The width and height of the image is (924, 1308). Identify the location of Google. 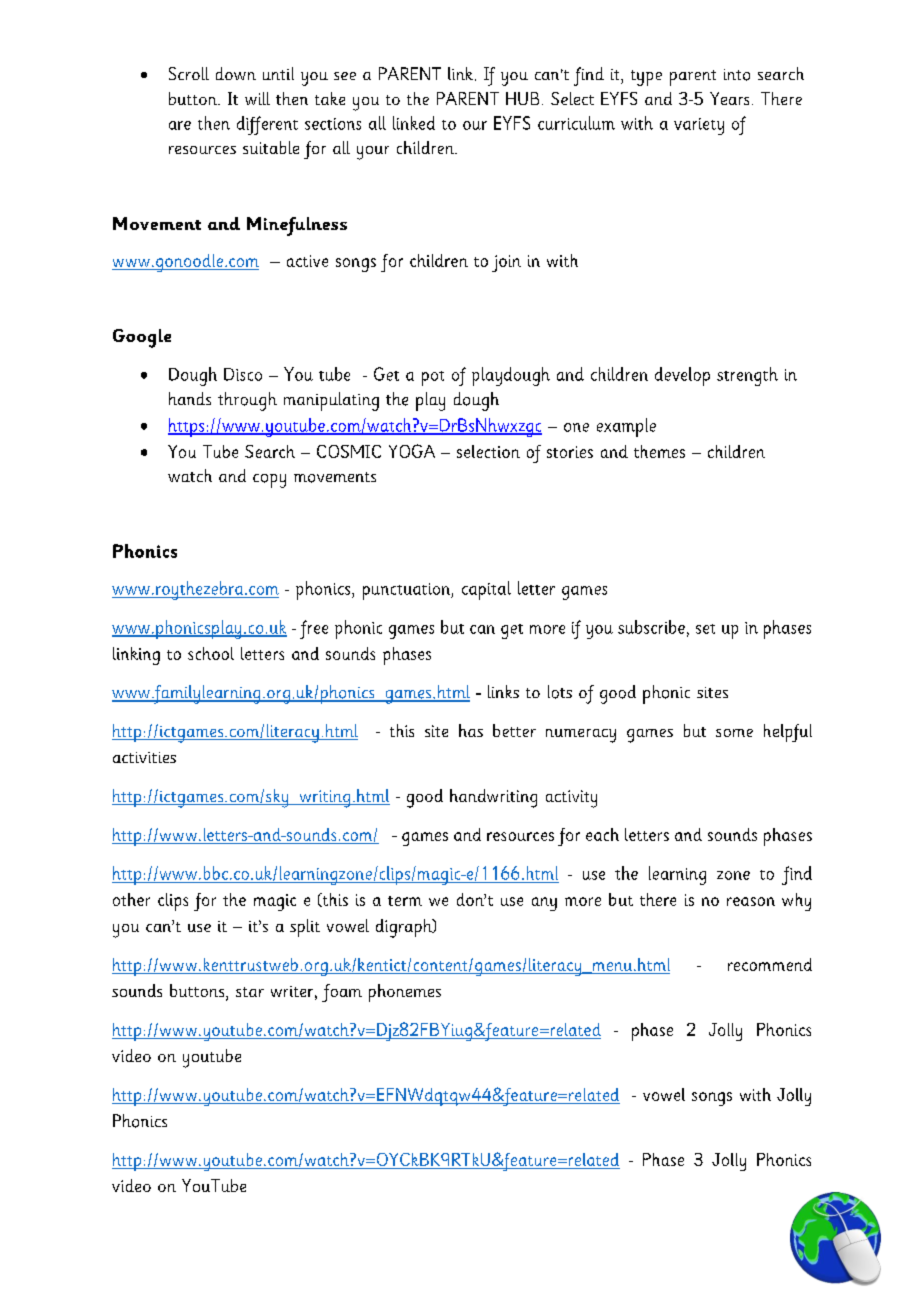
(142, 338).
